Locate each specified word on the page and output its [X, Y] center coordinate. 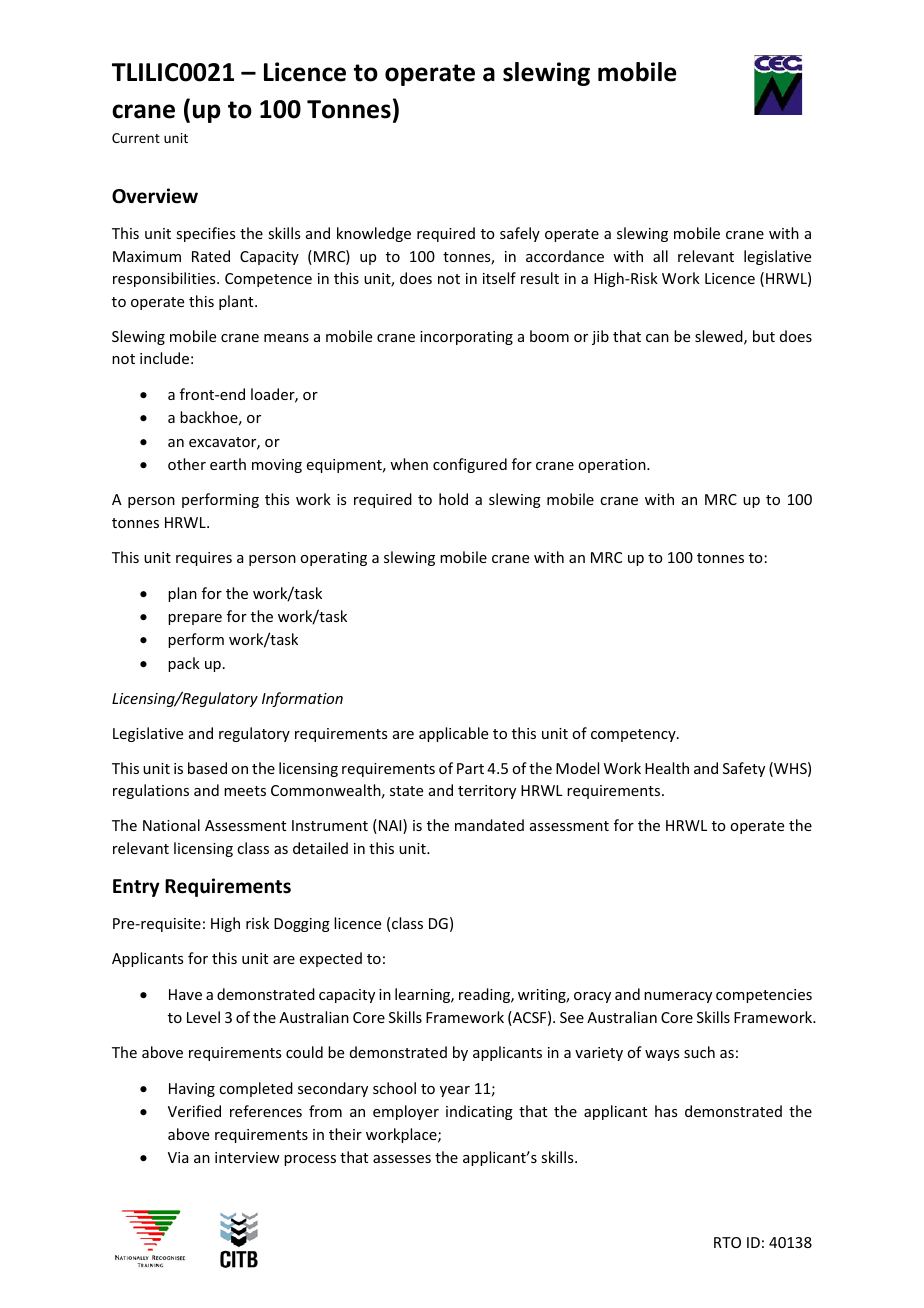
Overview [155, 196]
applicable [453, 734]
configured [470, 465]
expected [331, 959]
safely [520, 234]
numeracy [678, 997]
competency [634, 735]
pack [184, 664]
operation [613, 466]
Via [178, 1157]
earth [228, 464]
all [660, 256]
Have [185, 994]
